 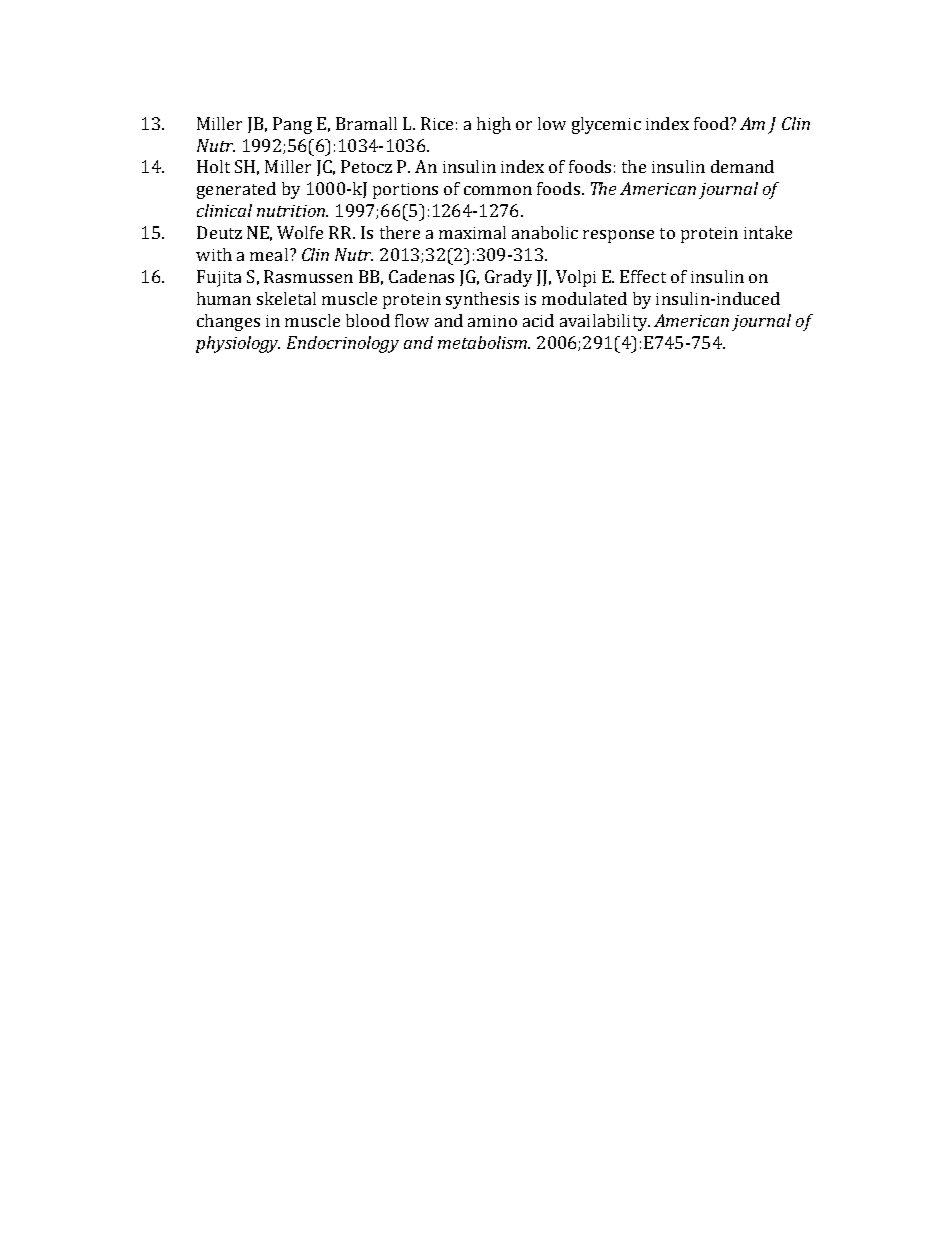 What do you see at coordinates (238, 344) in the screenshot?
I see `physiology` at bounding box center [238, 344].
